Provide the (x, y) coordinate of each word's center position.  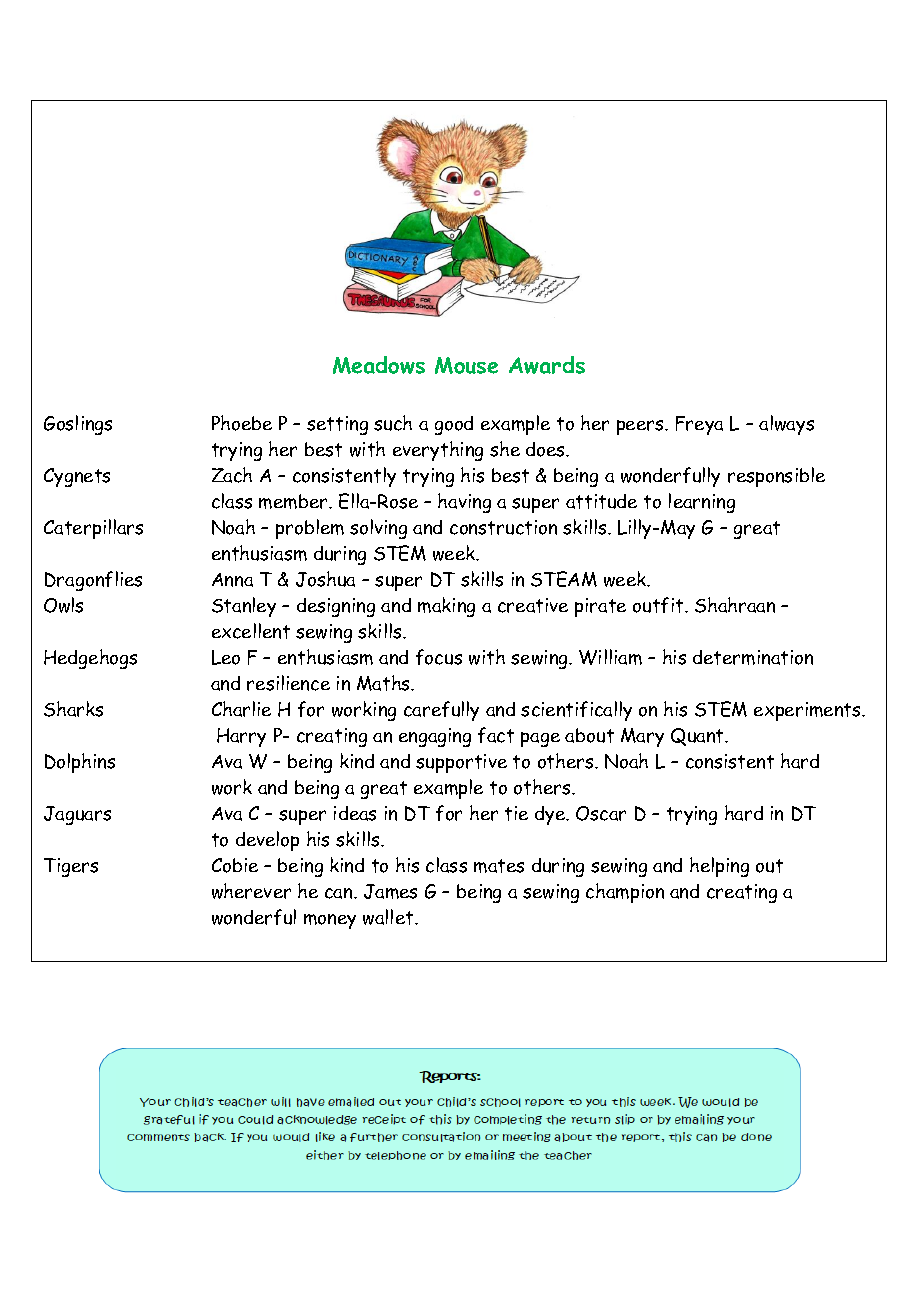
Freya (699, 425)
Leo (226, 657)
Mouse (466, 365)
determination (753, 657)
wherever (251, 891)
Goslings (78, 425)
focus (439, 657)
